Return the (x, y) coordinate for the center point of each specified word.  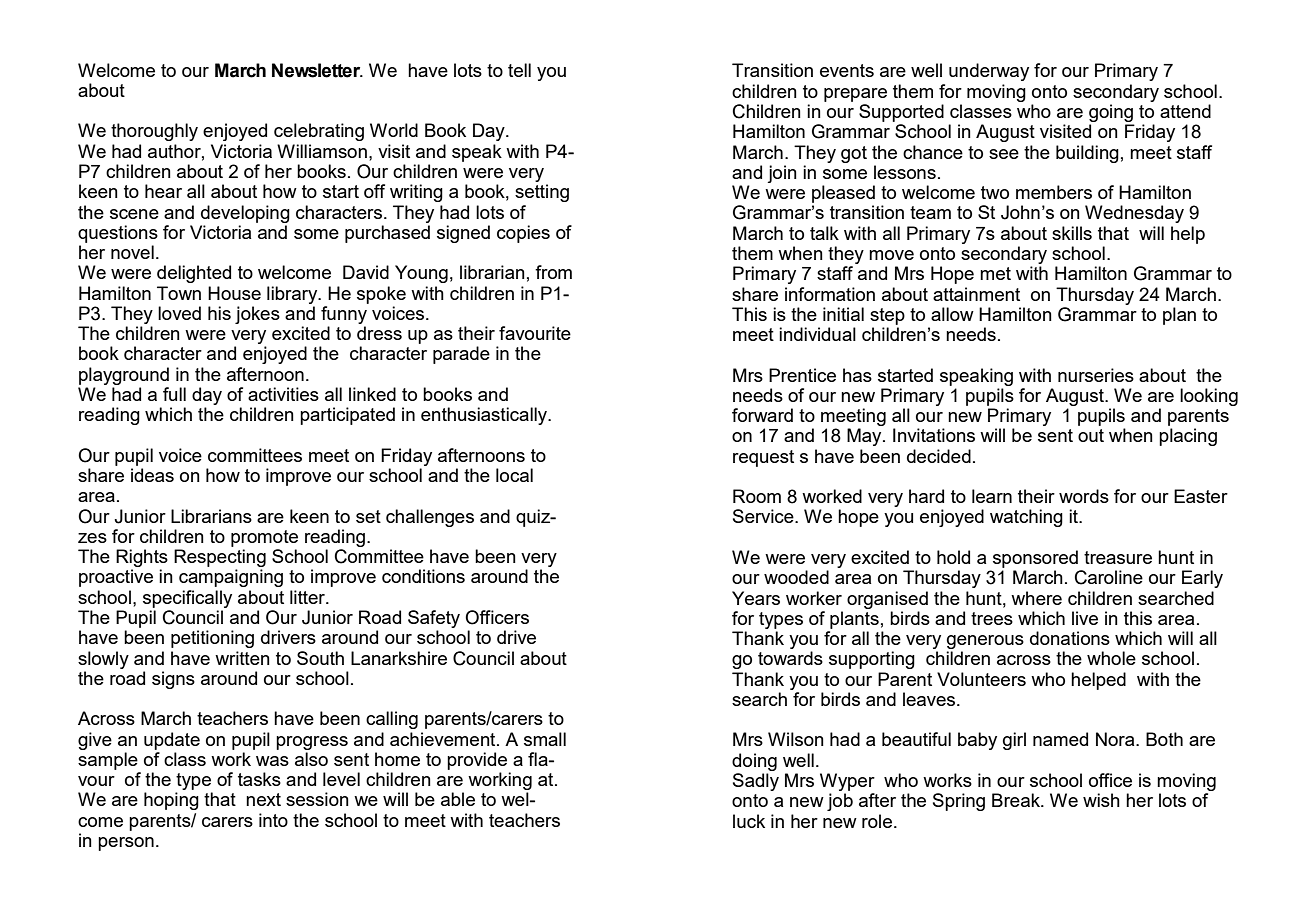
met (995, 273)
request (763, 458)
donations (1070, 638)
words (1084, 496)
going (1111, 113)
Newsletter (317, 70)
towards (790, 658)
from (553, 272)
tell (519, 70)
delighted (194, 274)
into (273, 820)
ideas (152, 475)
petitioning (212, 639)
